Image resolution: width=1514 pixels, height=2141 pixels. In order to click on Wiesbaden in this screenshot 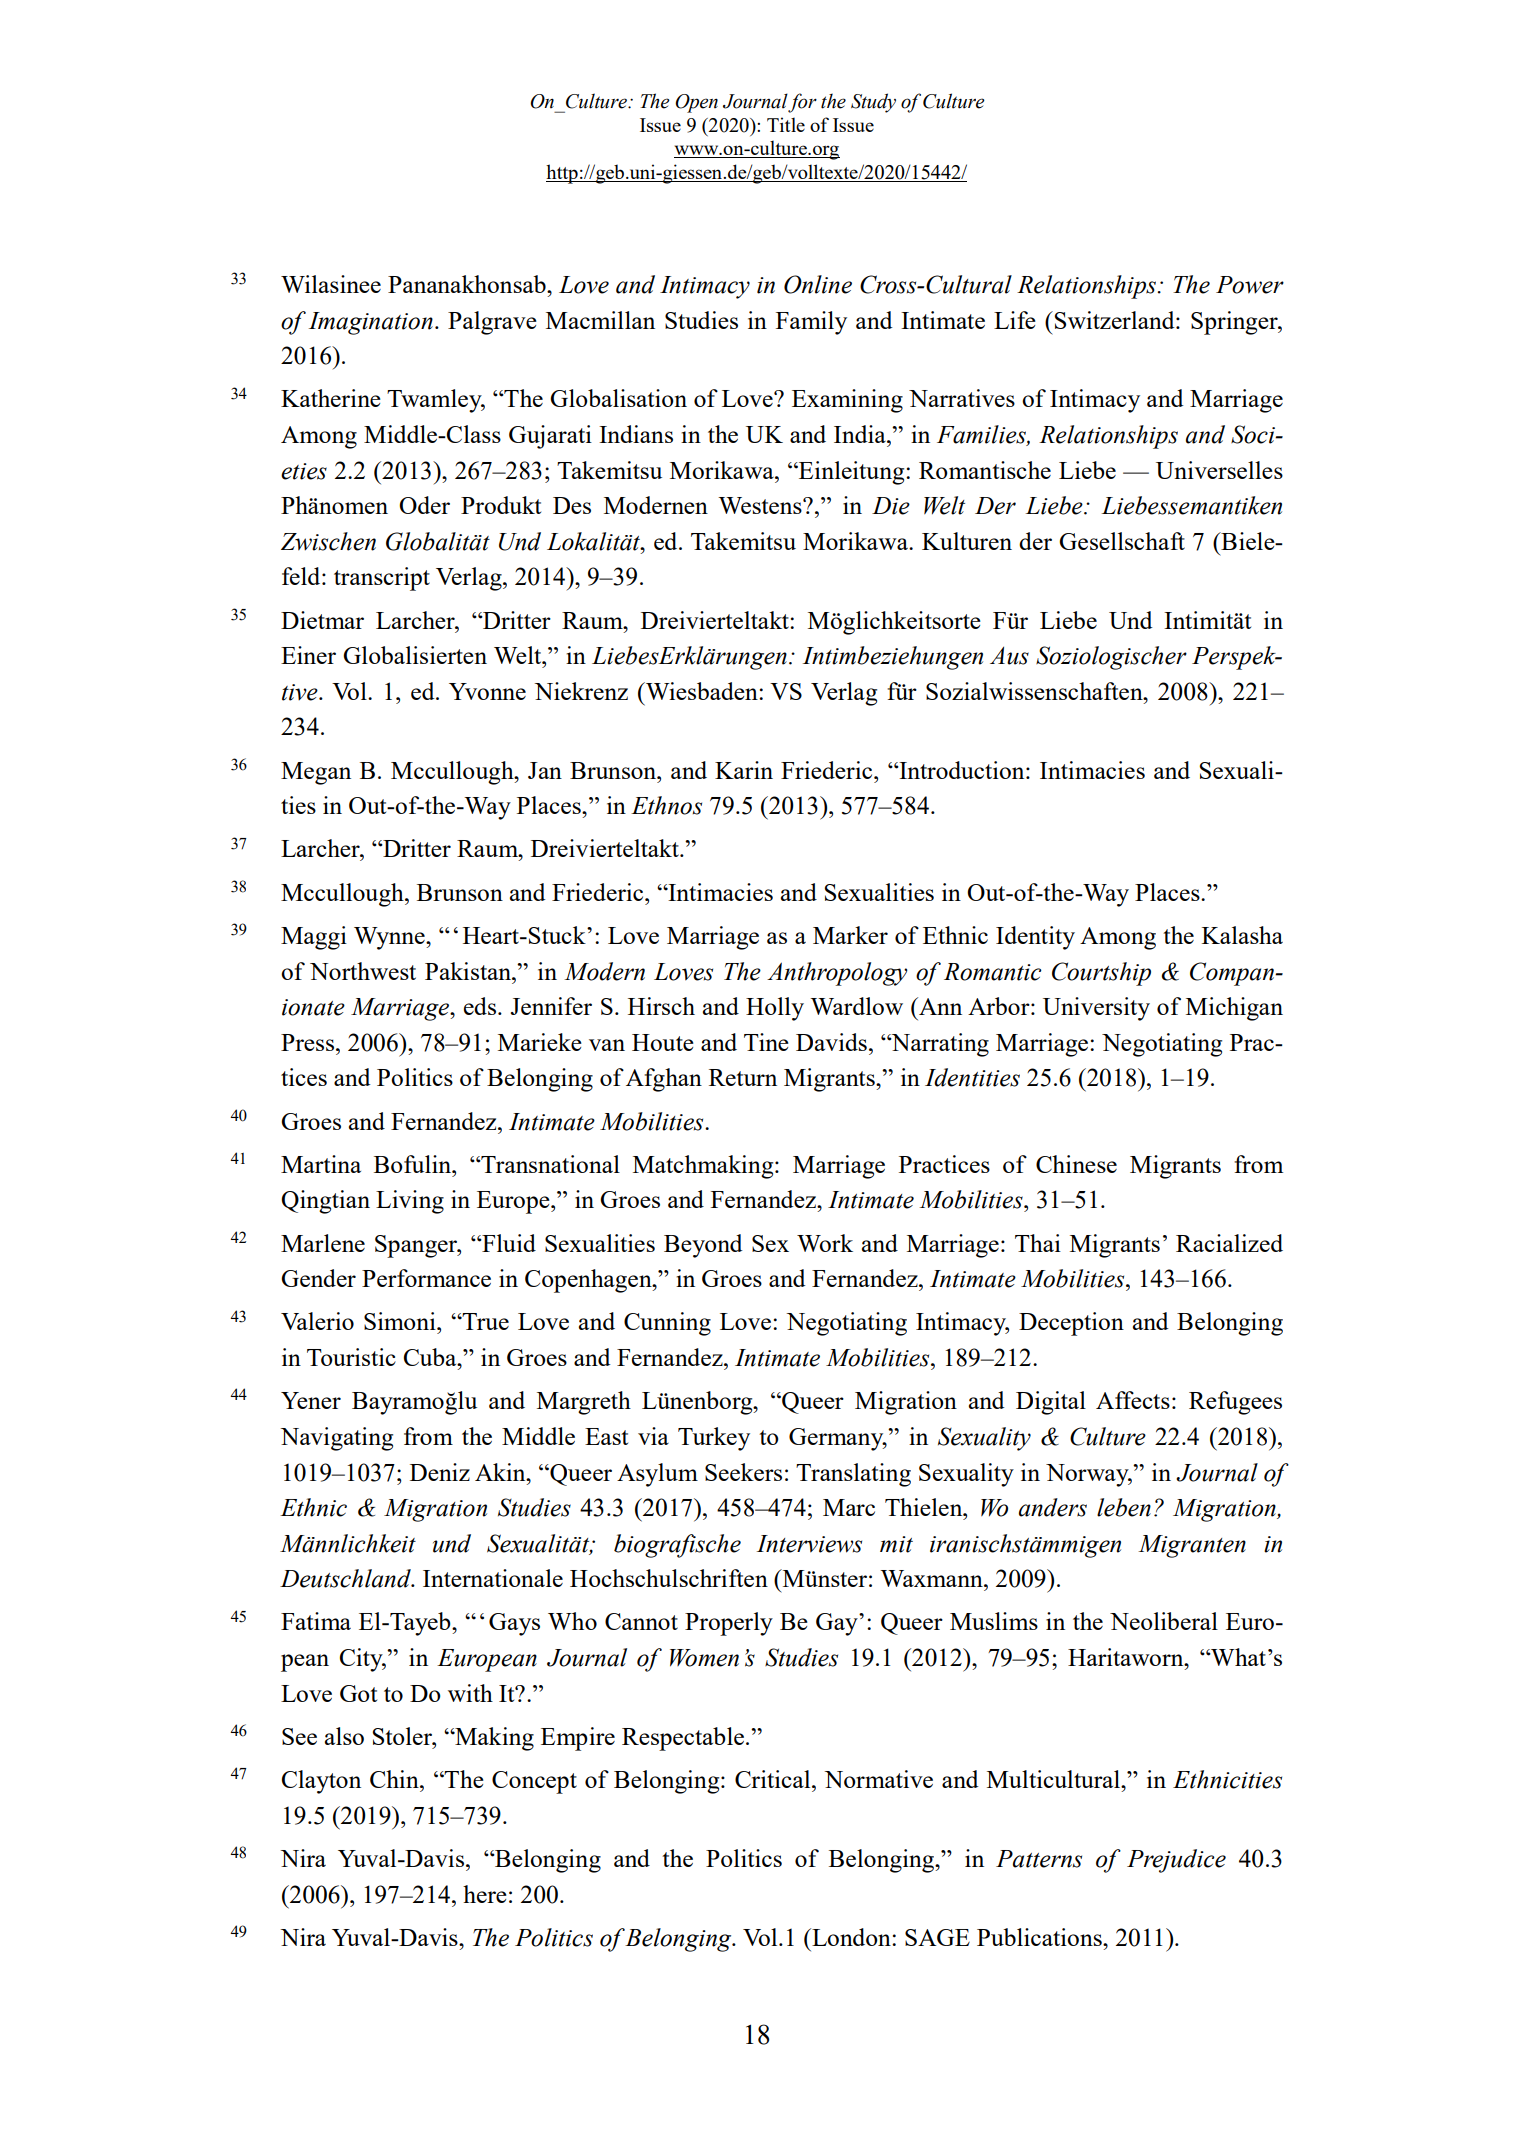, I will do `click(702, 691)`.
